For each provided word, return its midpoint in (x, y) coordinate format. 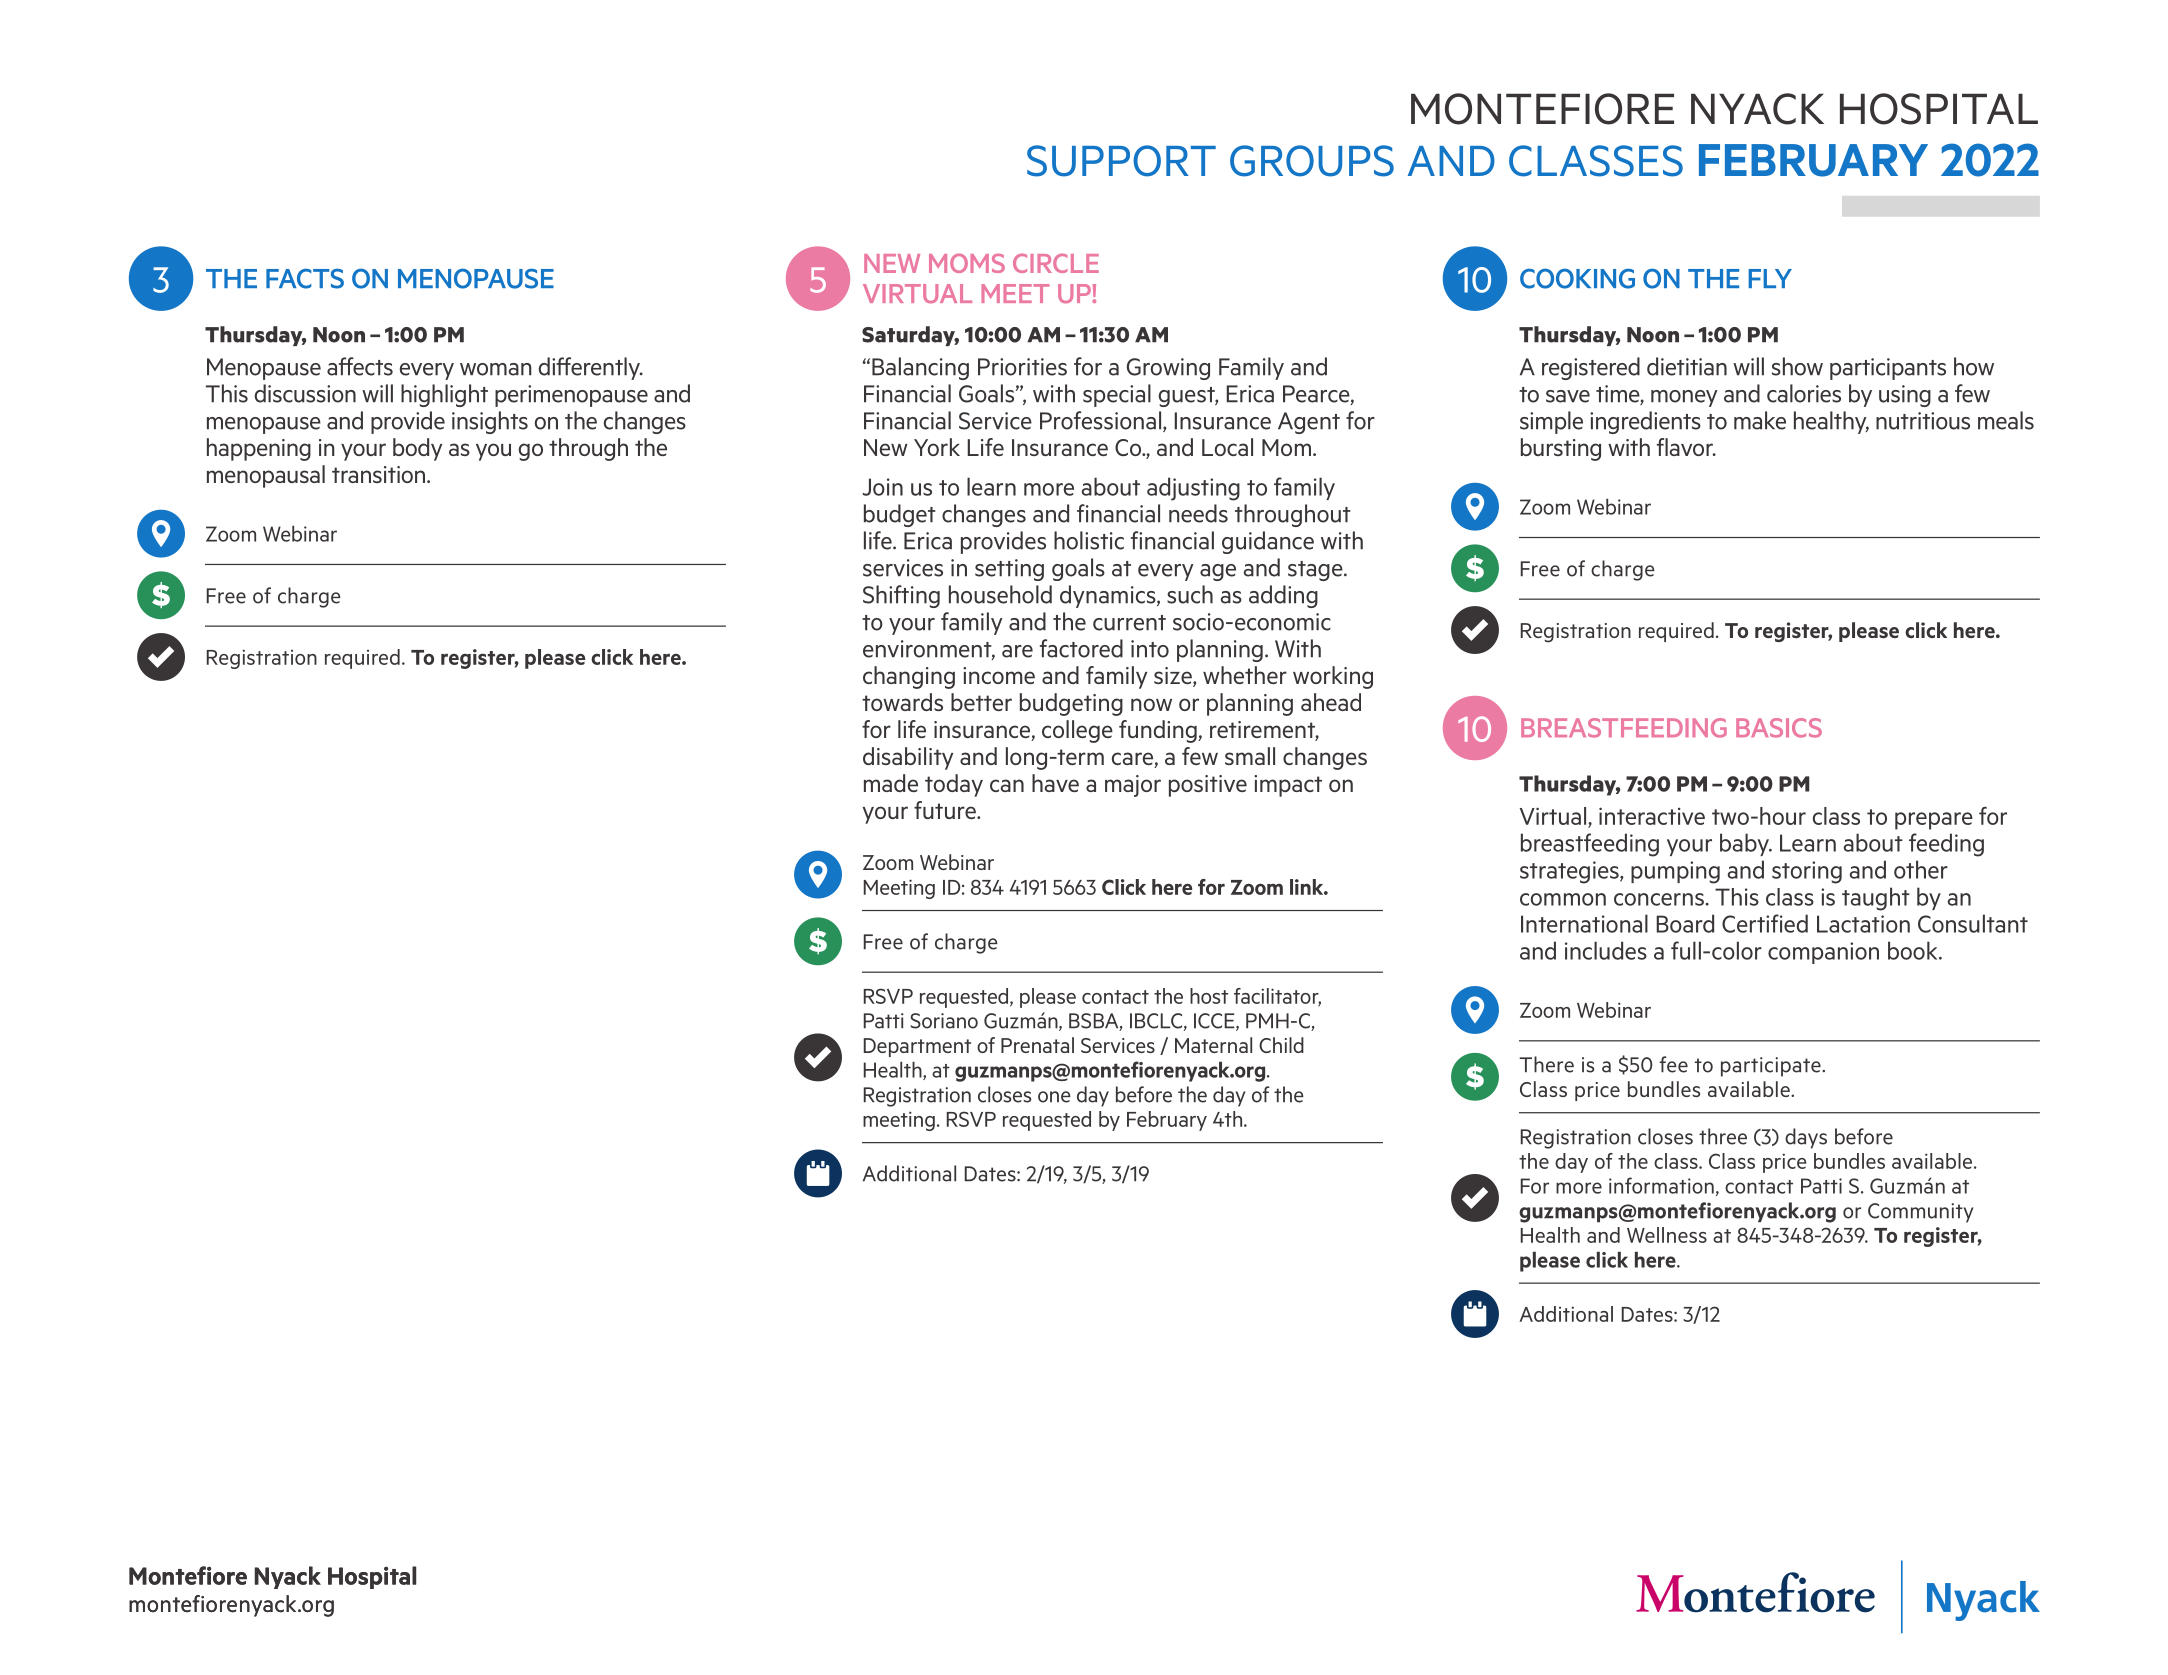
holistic (1089, 540)
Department (917, 1047)
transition (380, 474)
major (1133, 786)
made (891, 783)
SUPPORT (1121, 161)
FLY (1770, 278)
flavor (1686, 447)
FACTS (305, 278)
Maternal (1213, 1045)
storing (1807, 872)
